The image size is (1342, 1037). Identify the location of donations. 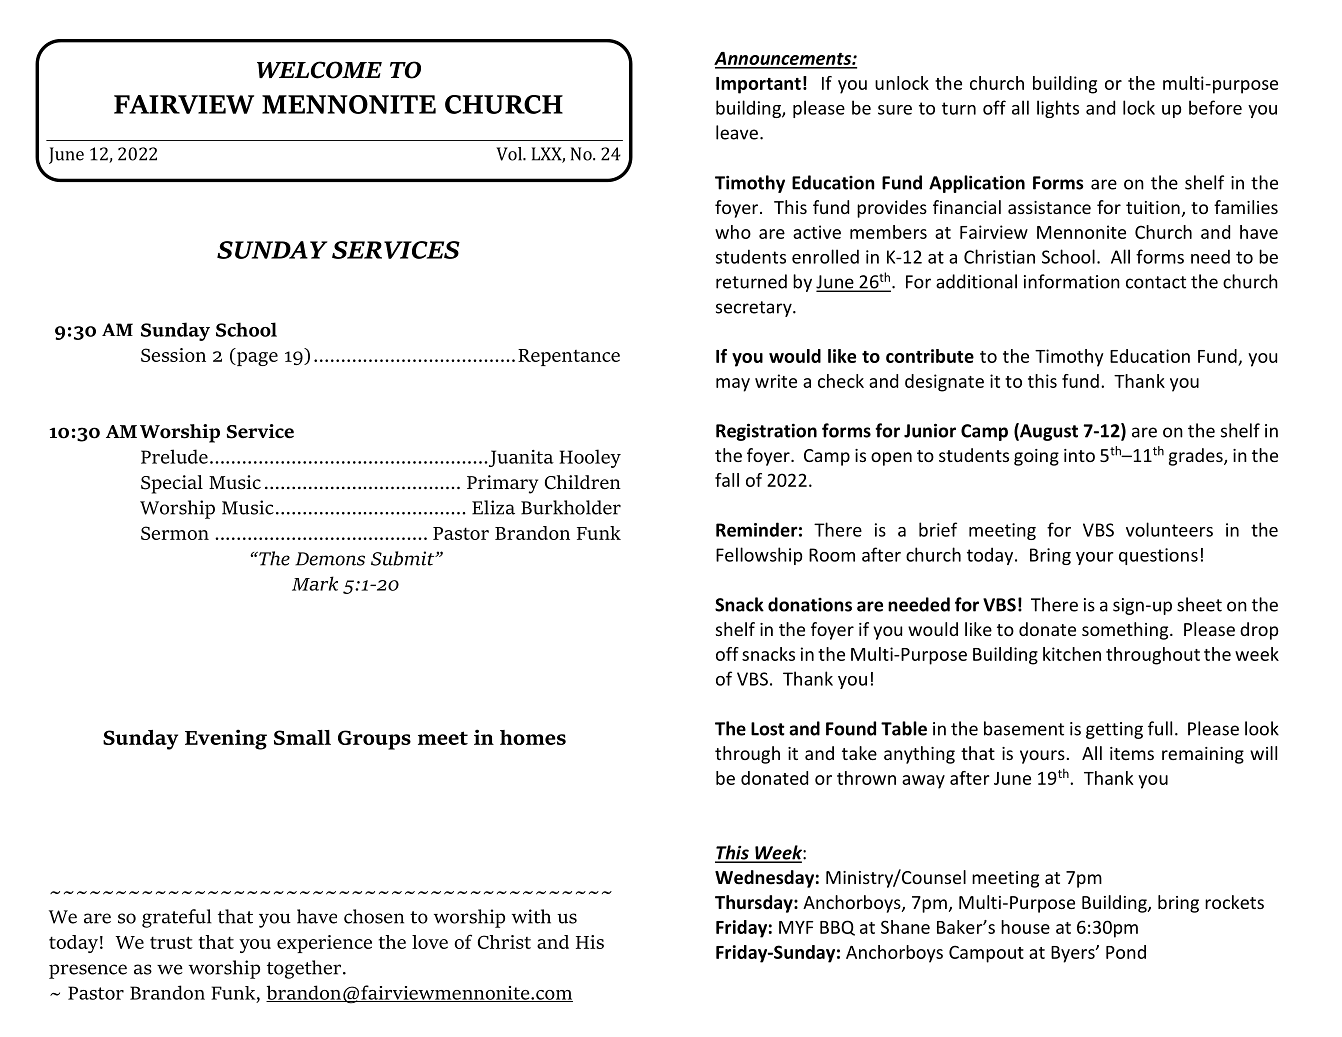
(810, 604).
